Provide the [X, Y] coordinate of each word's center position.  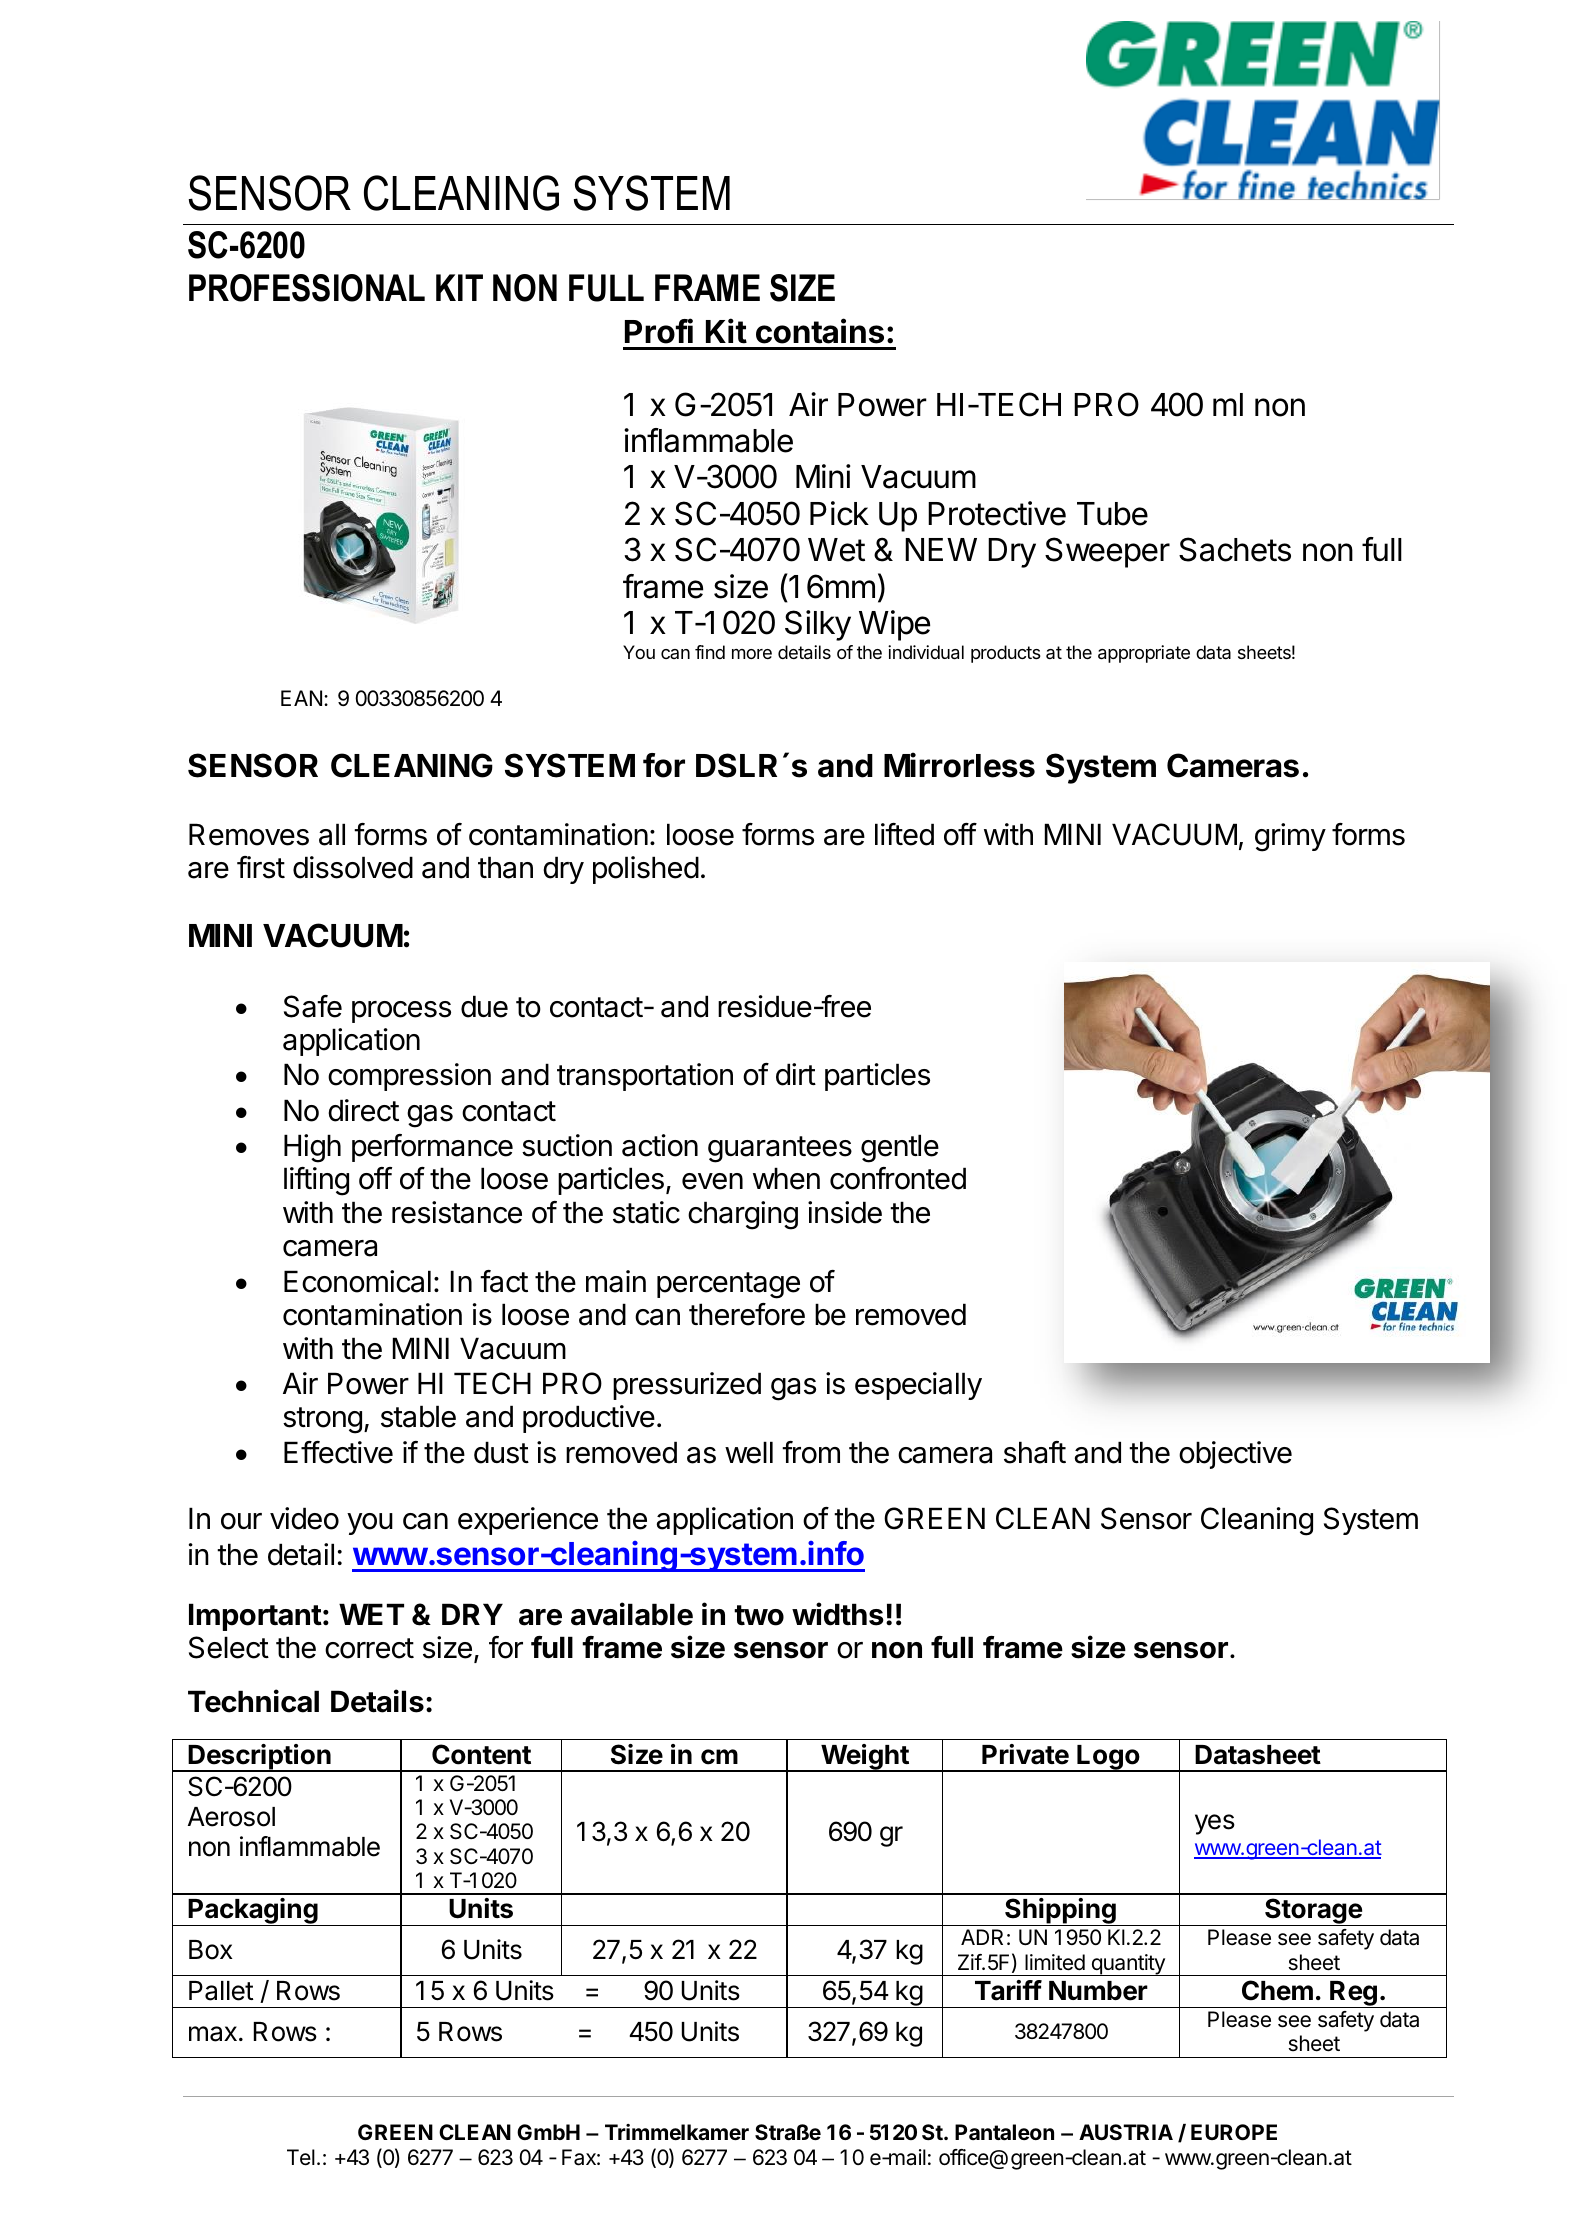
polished [646, 870]
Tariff [1008, 1990]
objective [1235, 1455]
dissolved [353, 867]
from [811, 1452]
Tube [1112, 514]
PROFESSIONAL [307, 288]
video [304, 1518]
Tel [301, 2157]
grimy [1290, 837]
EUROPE [1234, 2132]
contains [820, 331]
